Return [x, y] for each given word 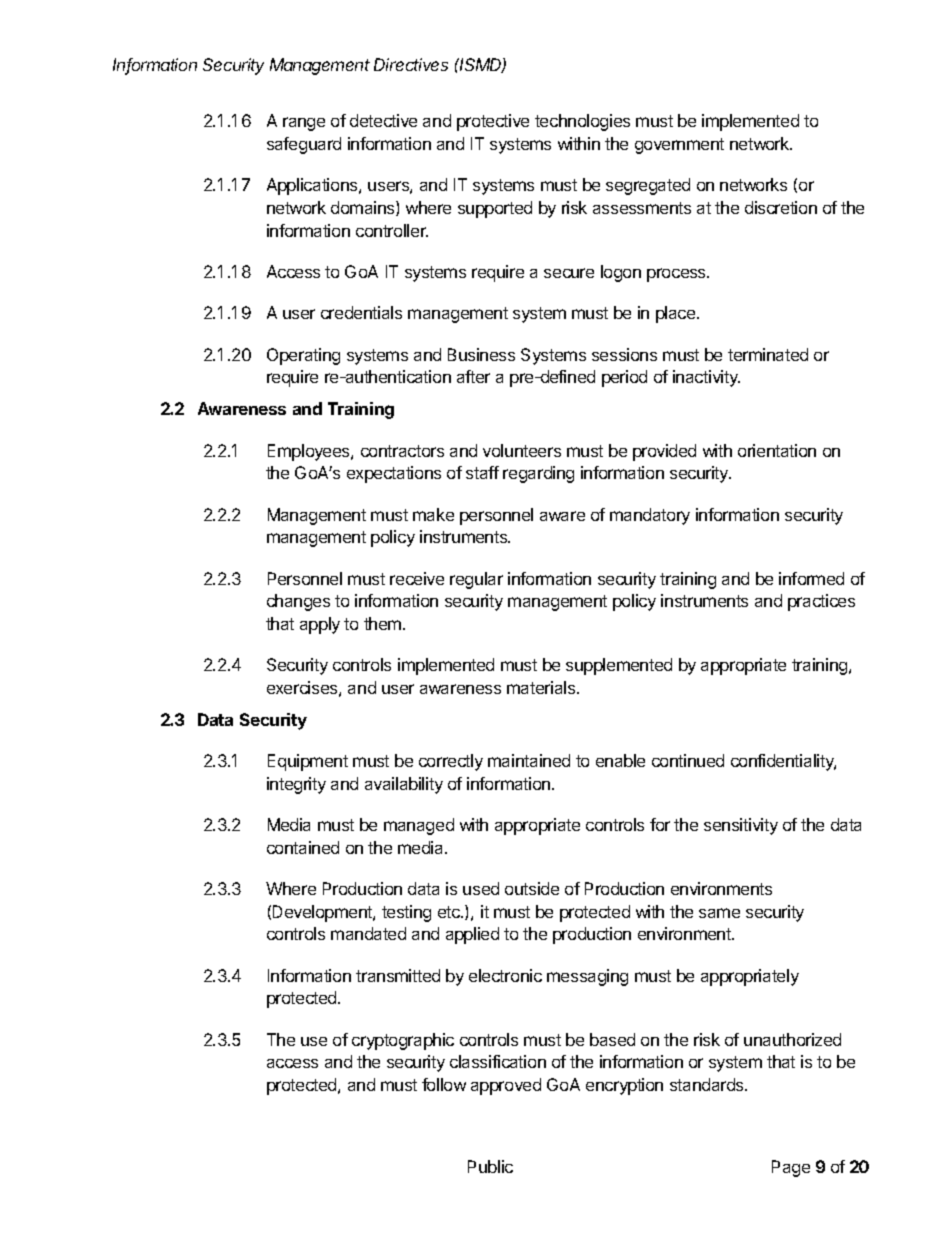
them [384, 623]
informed [811, 578]
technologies [582, 122]
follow [444, 1084]
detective [383, 120]
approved [506, 1086]
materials [542, 687]
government [679, 146]
